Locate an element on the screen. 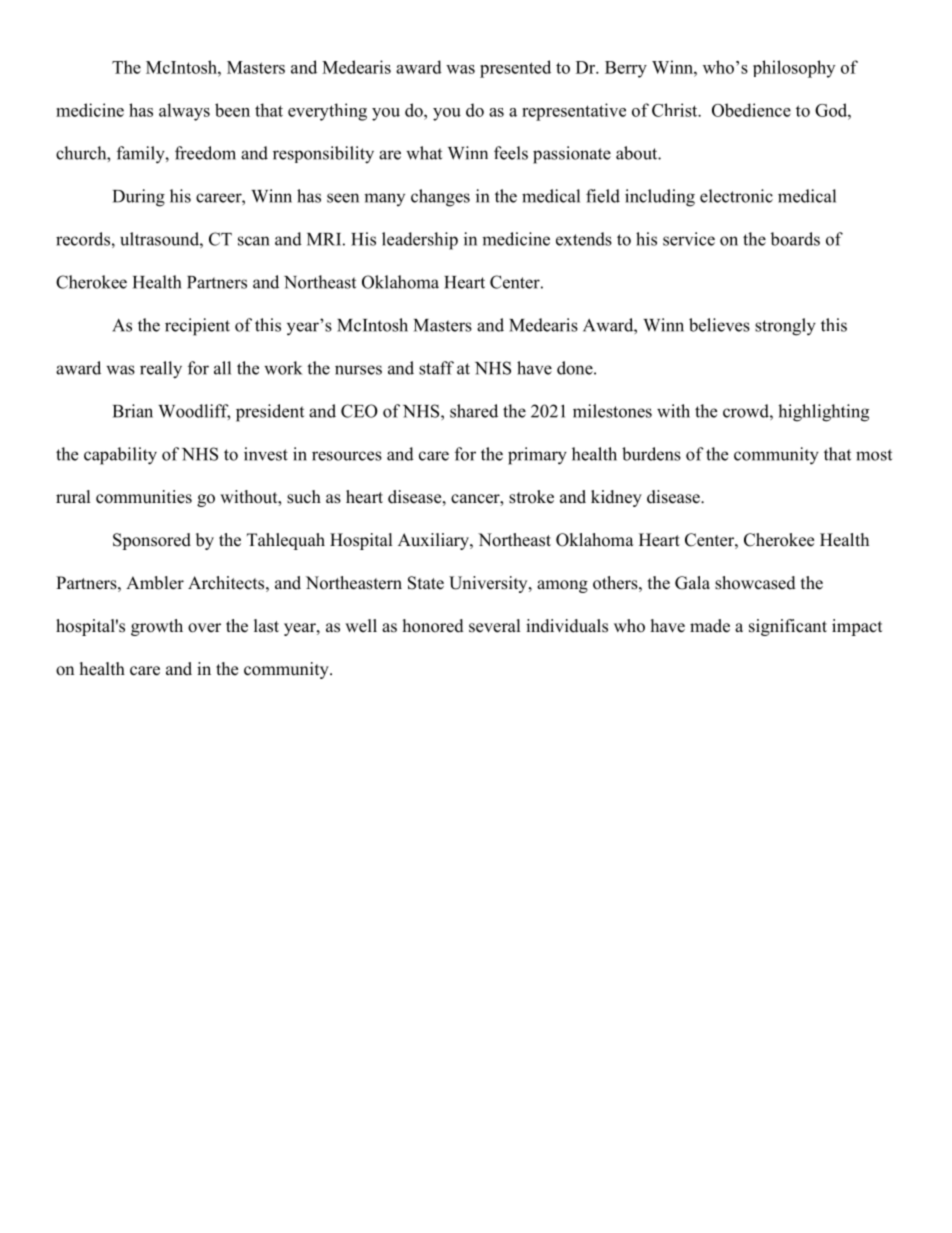 The width and height of the screenshot is (952, 1233). Brian is located at coordinates (133, 411).
